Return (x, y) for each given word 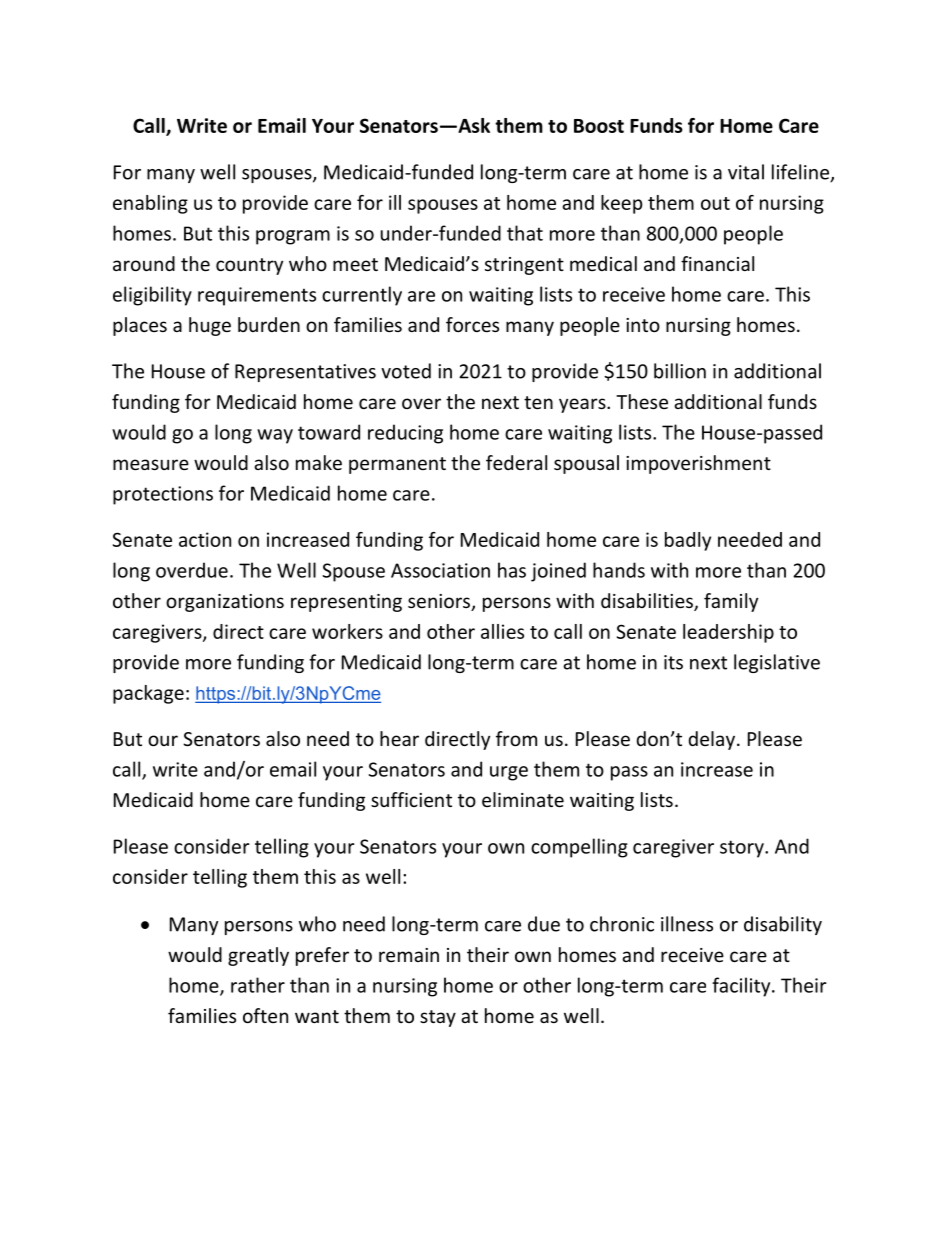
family (731, 602)
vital (746, 172)
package (148, 694)
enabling (150, 204)
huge (210, 326)
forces (472, 324)
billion (680, 371)
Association (440, 570)
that (525, 233)
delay (713, 740)
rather (258, 985)
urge (509, 773)
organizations (225, 603)
